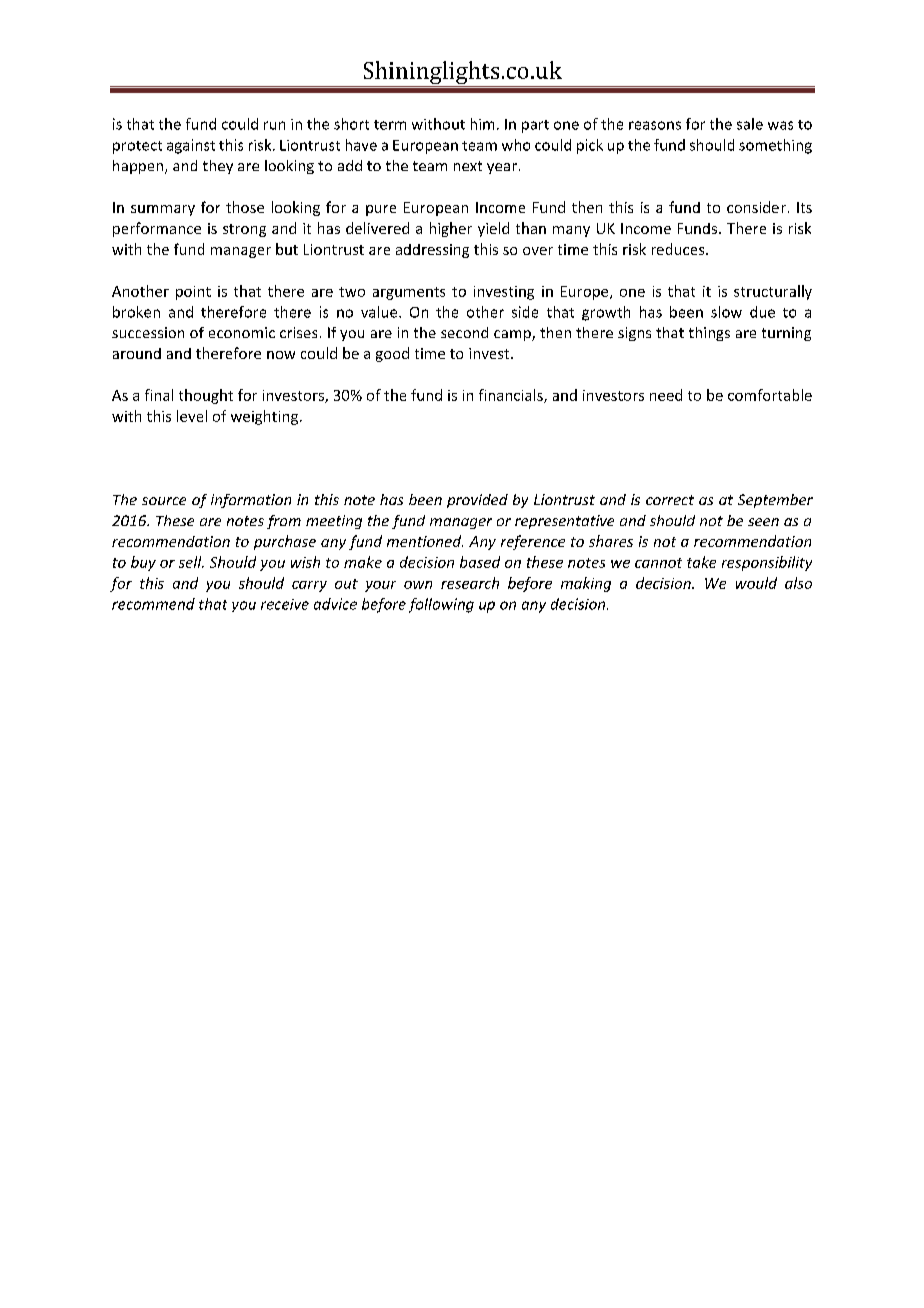 This document has height=1308, width=924. I want to click on research, so click(470, 583).
